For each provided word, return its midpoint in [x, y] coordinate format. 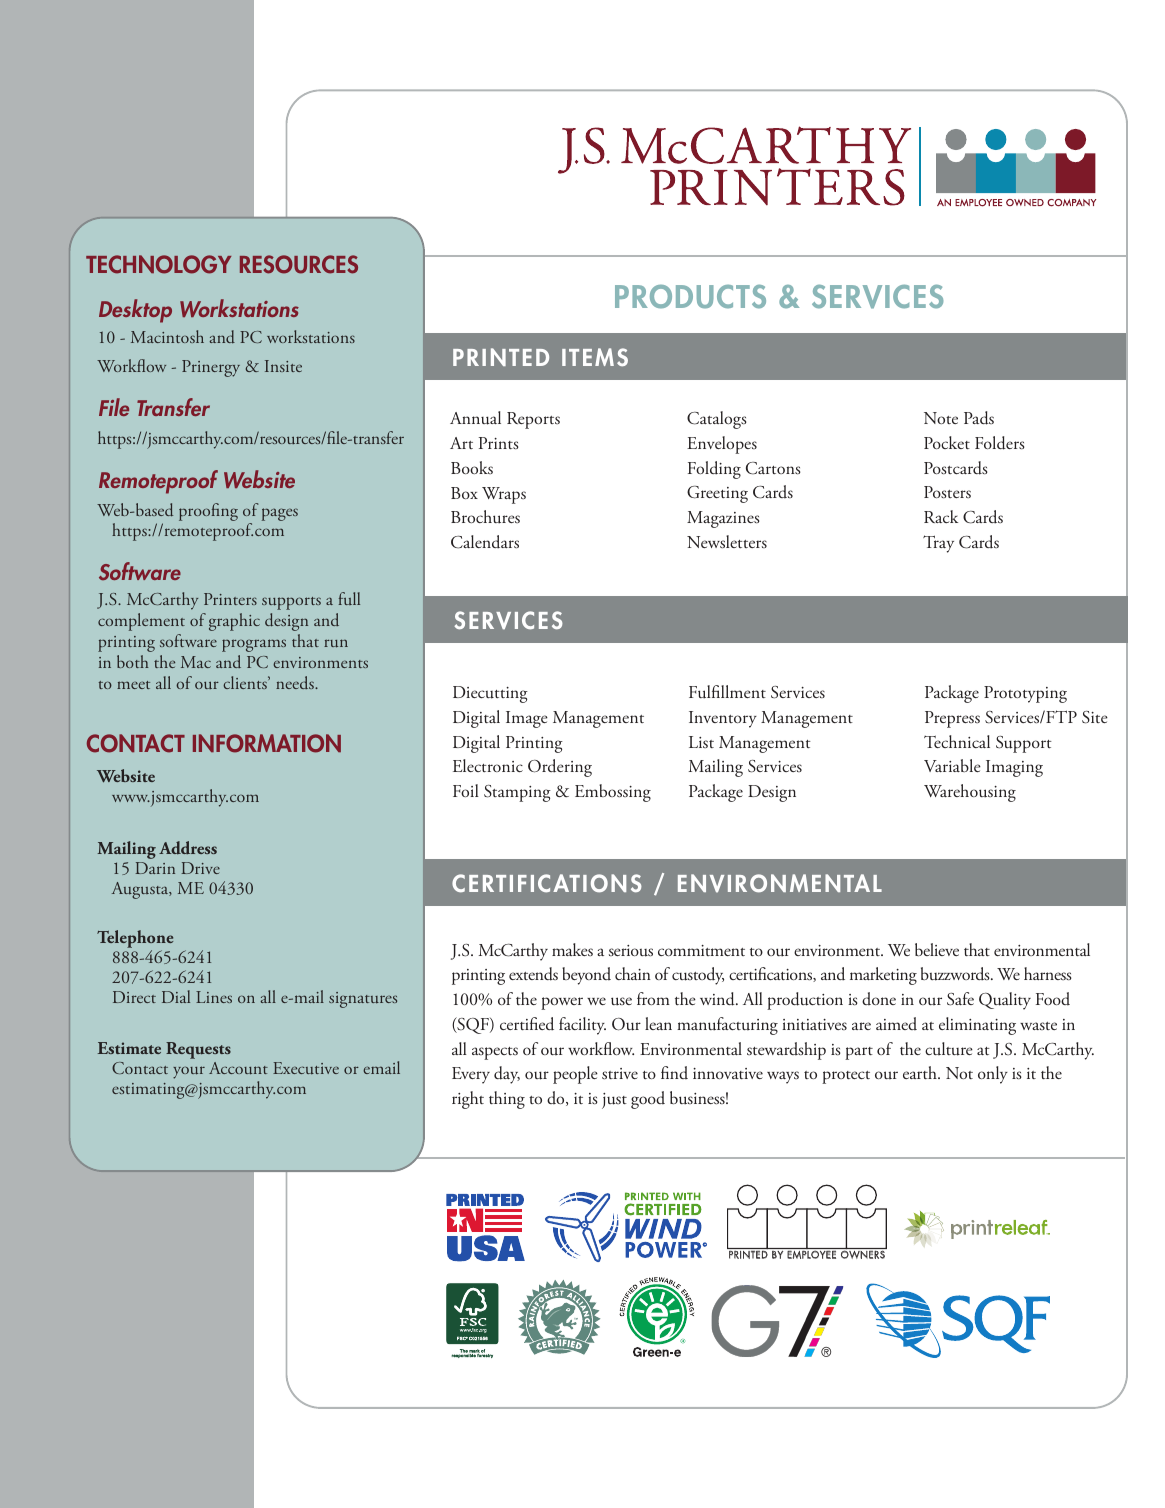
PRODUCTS [690, 297]
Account [238, 1068]
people [575, 1075]
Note [941, 418]
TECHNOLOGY [158, 264]
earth [921, 1072]
